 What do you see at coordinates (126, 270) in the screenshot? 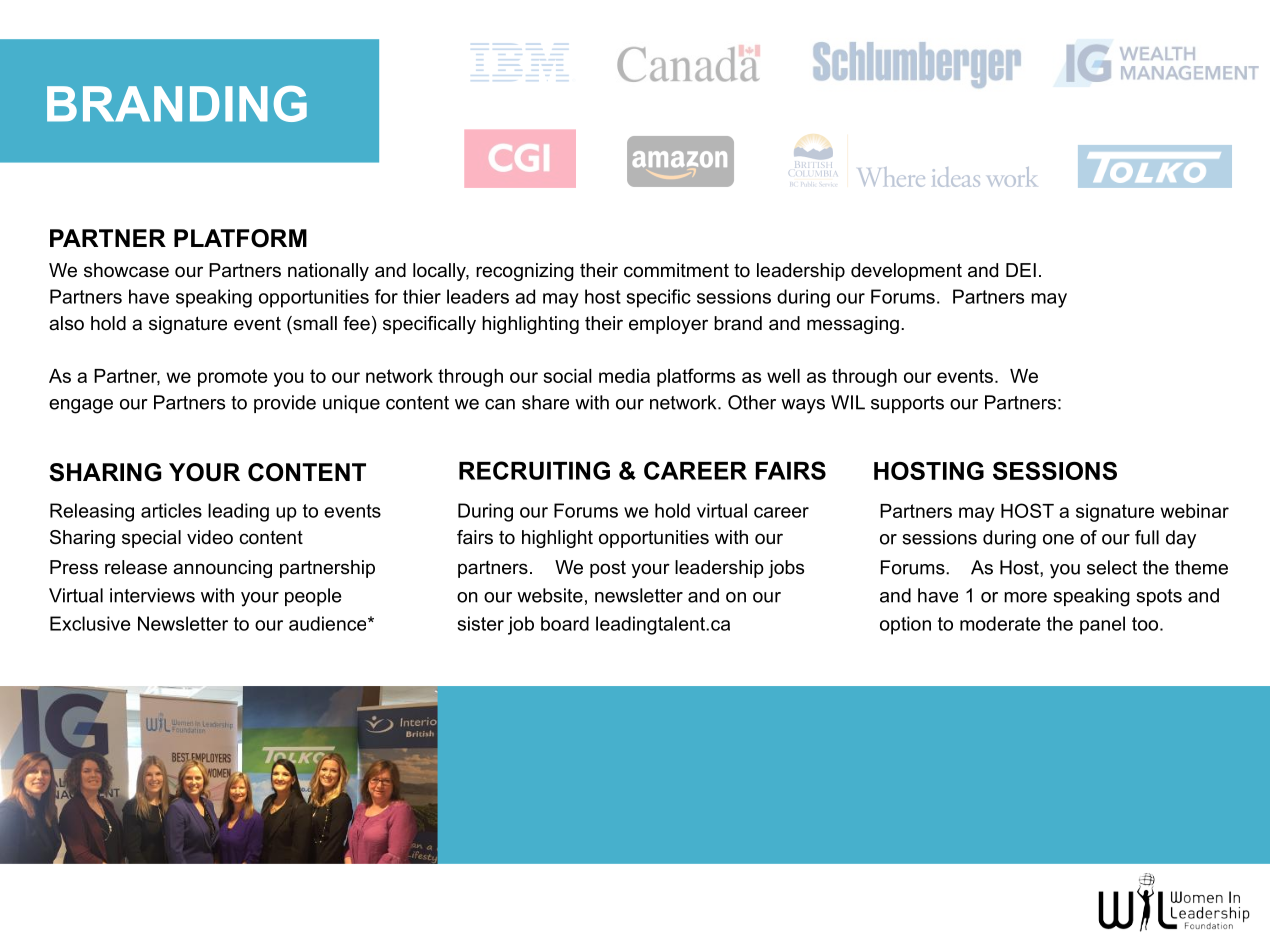
I see `showcase` at bounding box center [126, 270].
